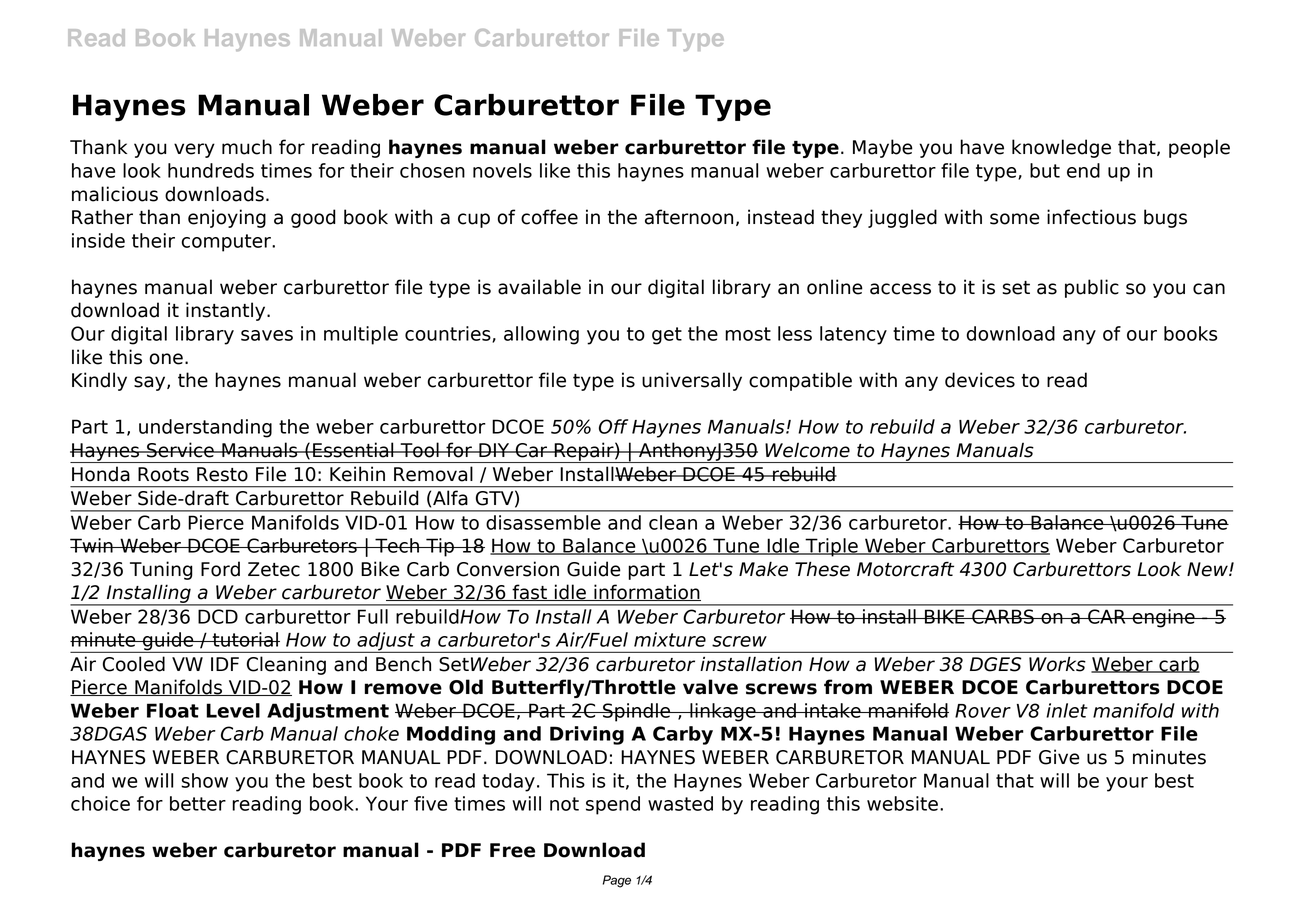  Describe the element at coordinates (180, 450) in the screenshot. I see `Service` at that location.
